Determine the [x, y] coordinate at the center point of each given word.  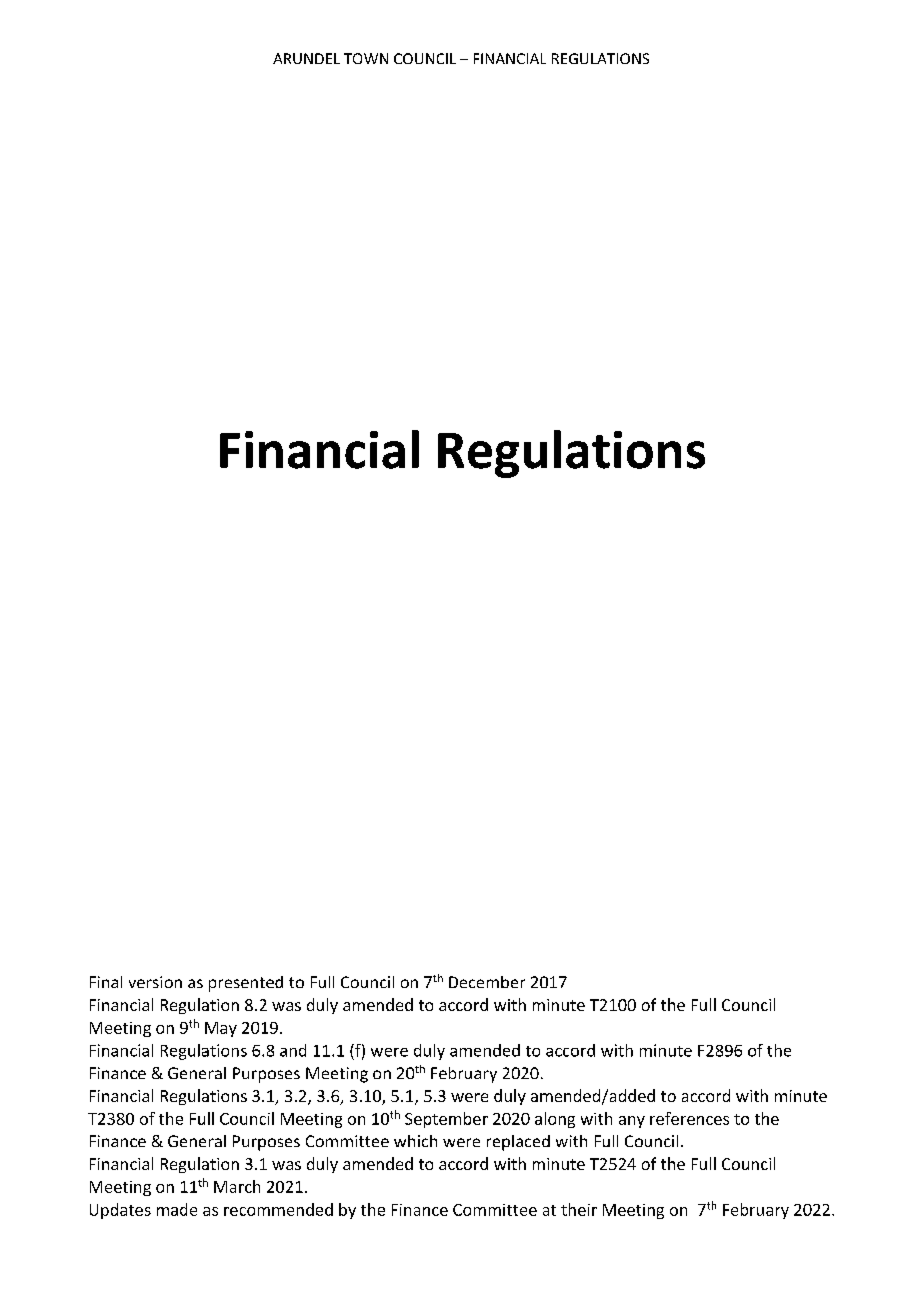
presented [246, 984]
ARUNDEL [306, 58]
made [177, 1209]
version [155, 982]
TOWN [366, 58]
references [689, 1118]
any [632, 1122]
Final [106, 982]
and [293, 1050]
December [487, 982]
